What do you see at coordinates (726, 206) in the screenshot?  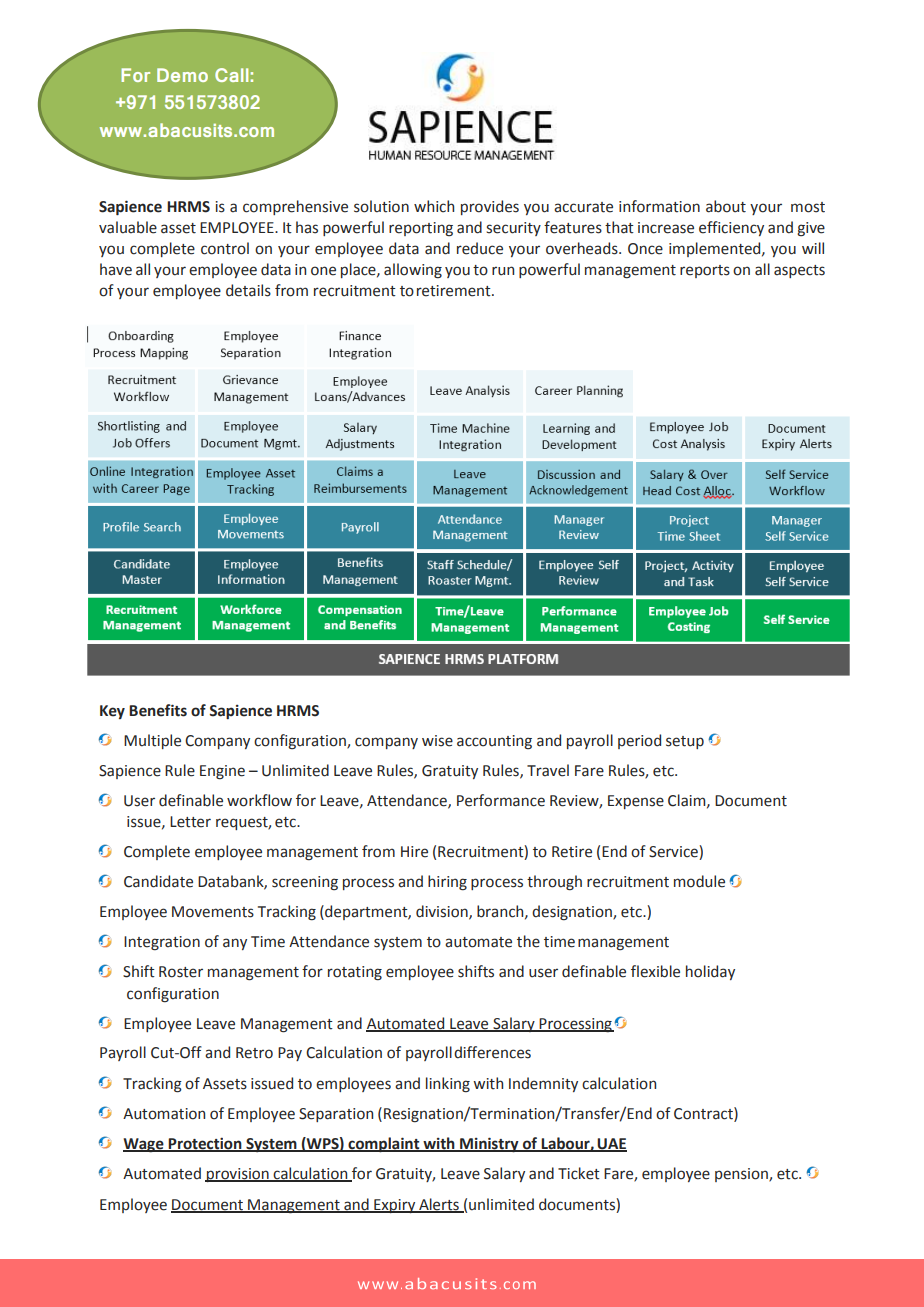 I see `about` at bounding box center [726, 206].
